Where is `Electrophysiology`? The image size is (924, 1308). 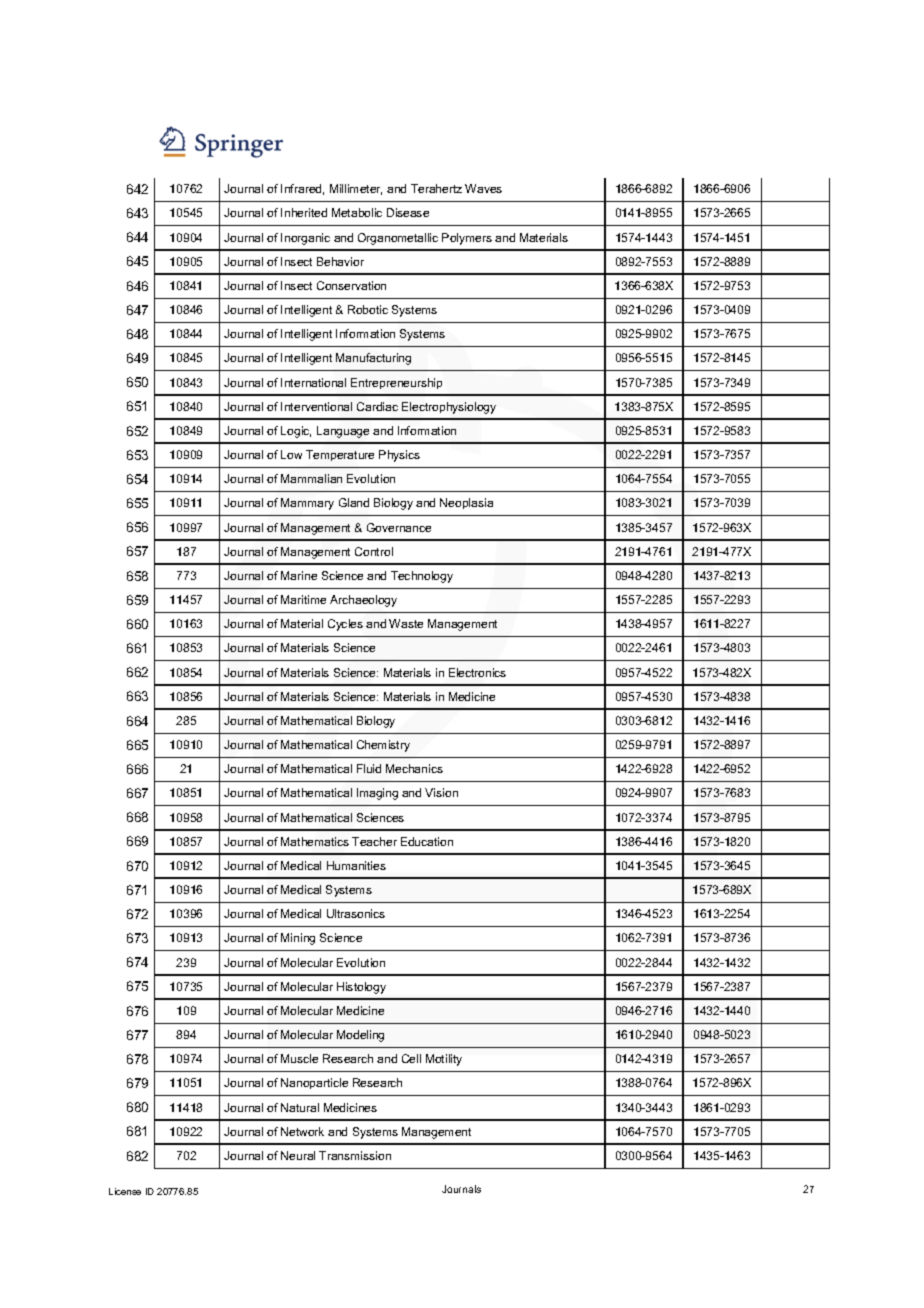 Electrophysiology is located at coordinates (449, 408).
